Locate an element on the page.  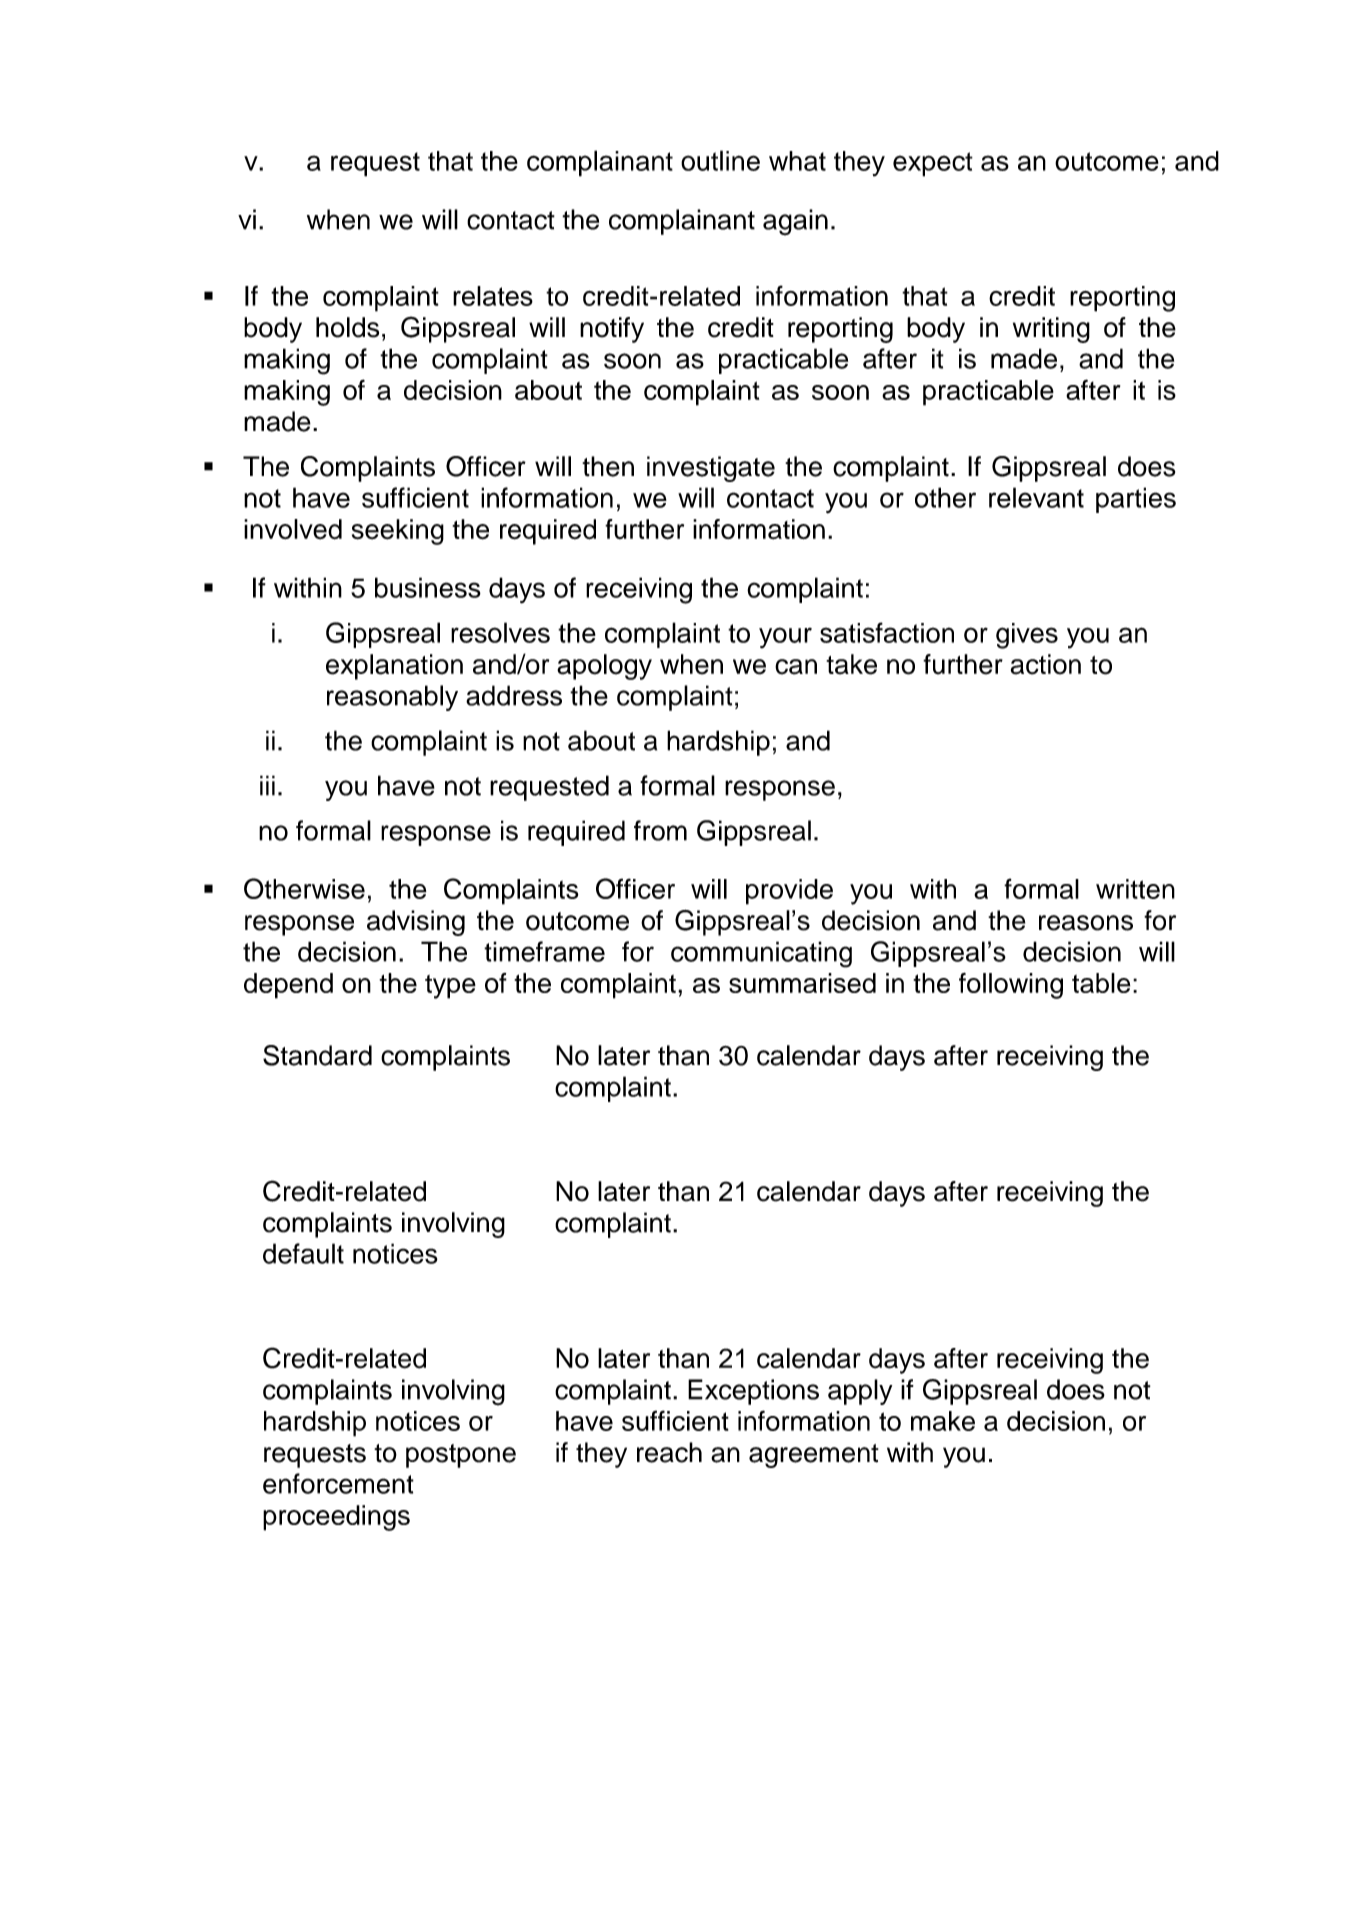
Standard is located at coordinates (317, 1055).
